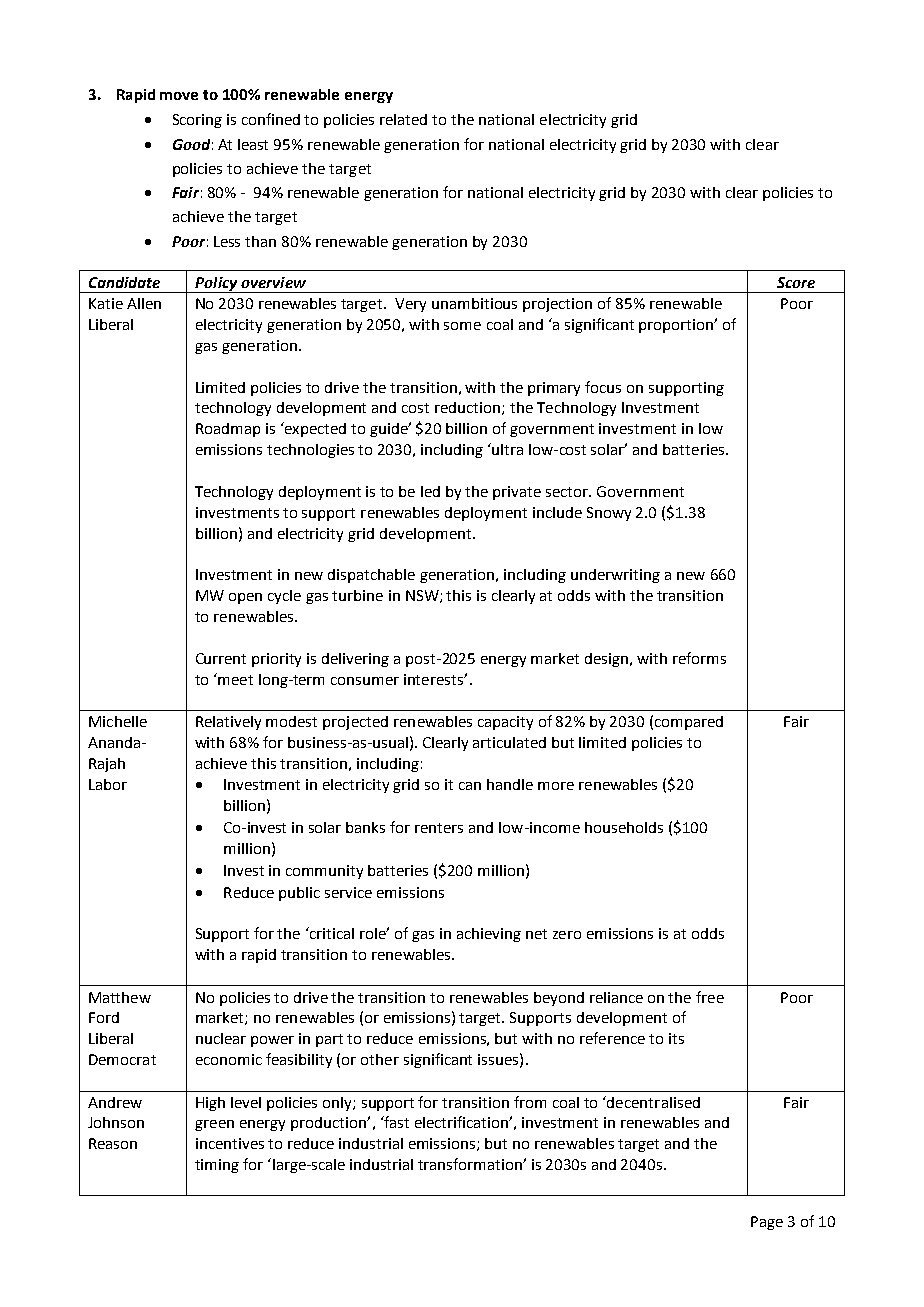 The height and width of the screenshot is (1307, 924). What do you see at coordinates (197, 121) in the screenshot?
I see `Scoring` at bounding box center [197, 121].
